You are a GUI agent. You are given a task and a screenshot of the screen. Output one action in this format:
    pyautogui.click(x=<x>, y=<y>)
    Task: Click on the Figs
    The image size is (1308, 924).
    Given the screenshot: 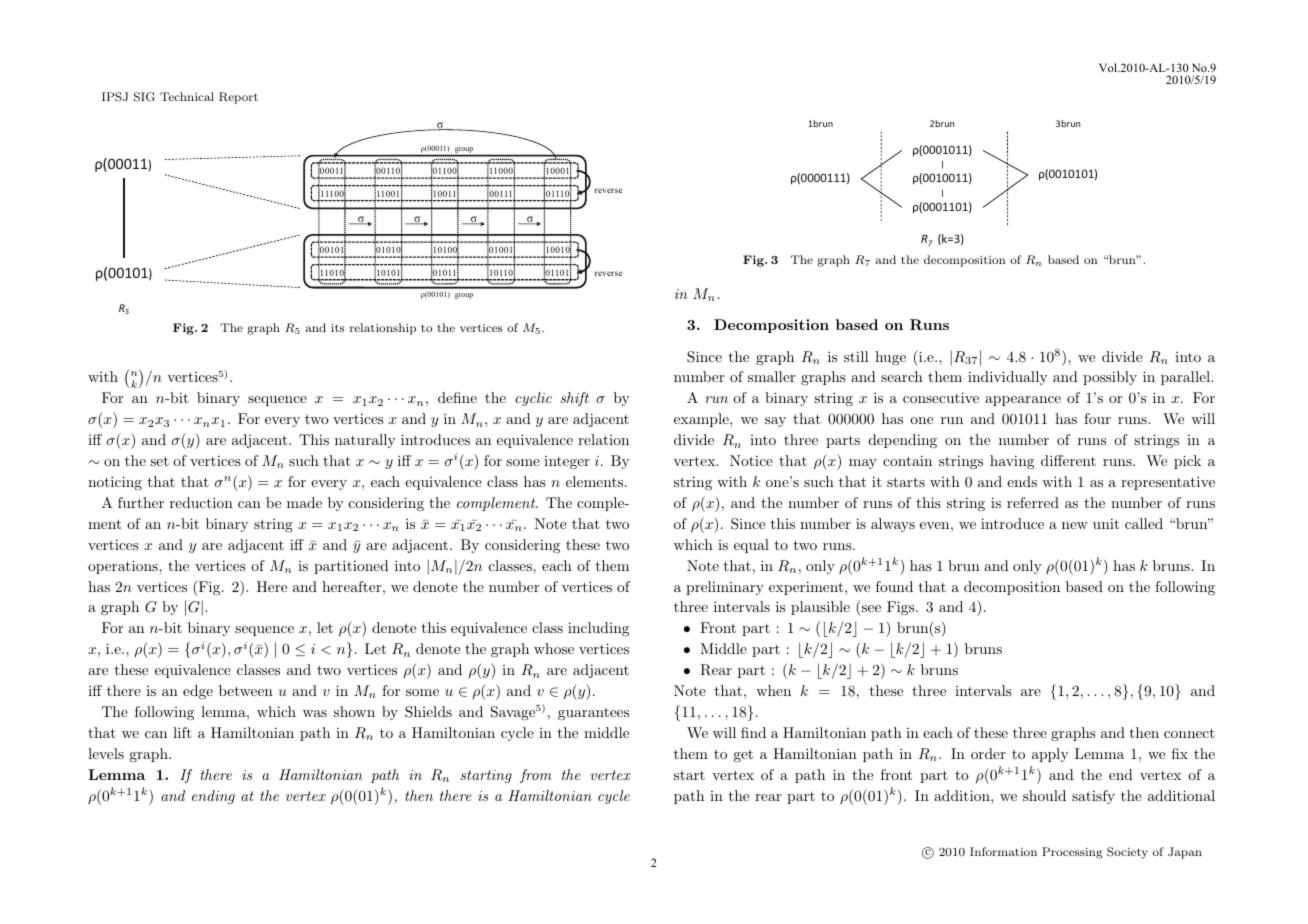 What is the action you would take?
    pyautogui.click(x=900, y=608)
